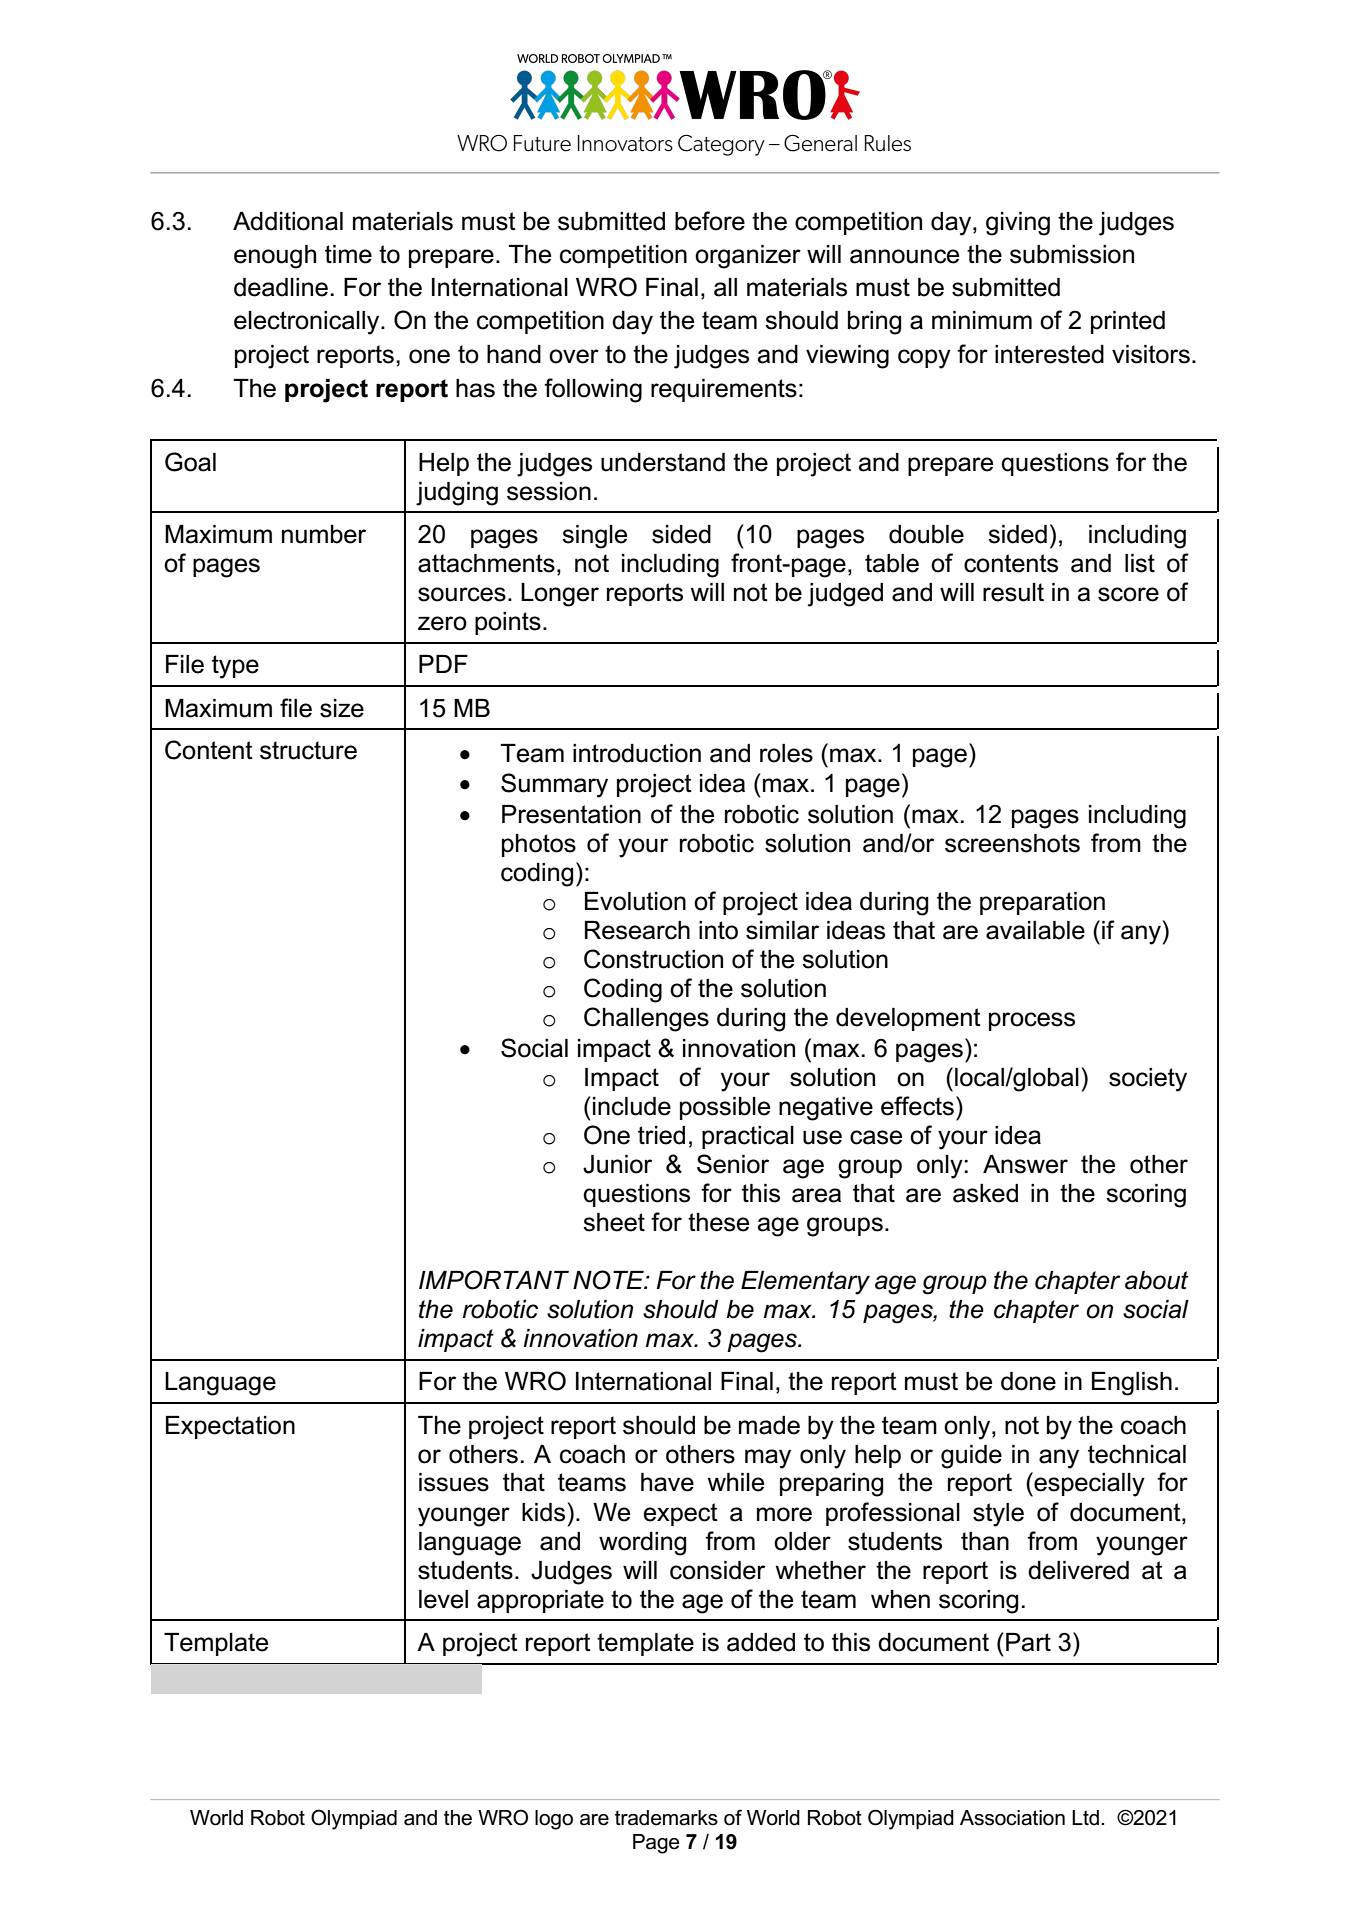 The image size is (1366, 1932). I want to click on Additional, so click(288, 221).
